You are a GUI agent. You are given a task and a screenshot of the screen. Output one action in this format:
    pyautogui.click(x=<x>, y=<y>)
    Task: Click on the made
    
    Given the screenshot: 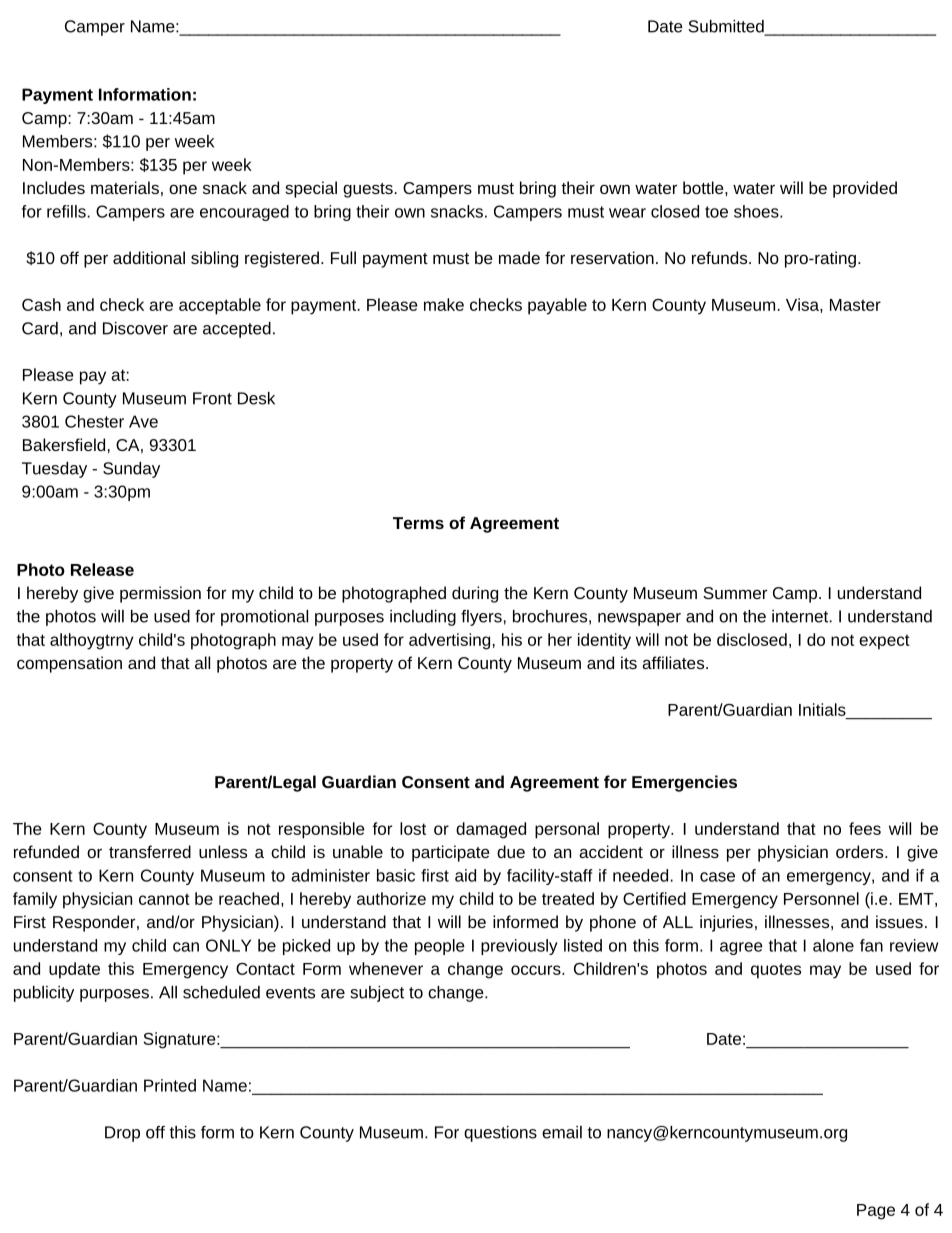 What is the action you would take?
    pyautogui.click(x=519, y=257)
